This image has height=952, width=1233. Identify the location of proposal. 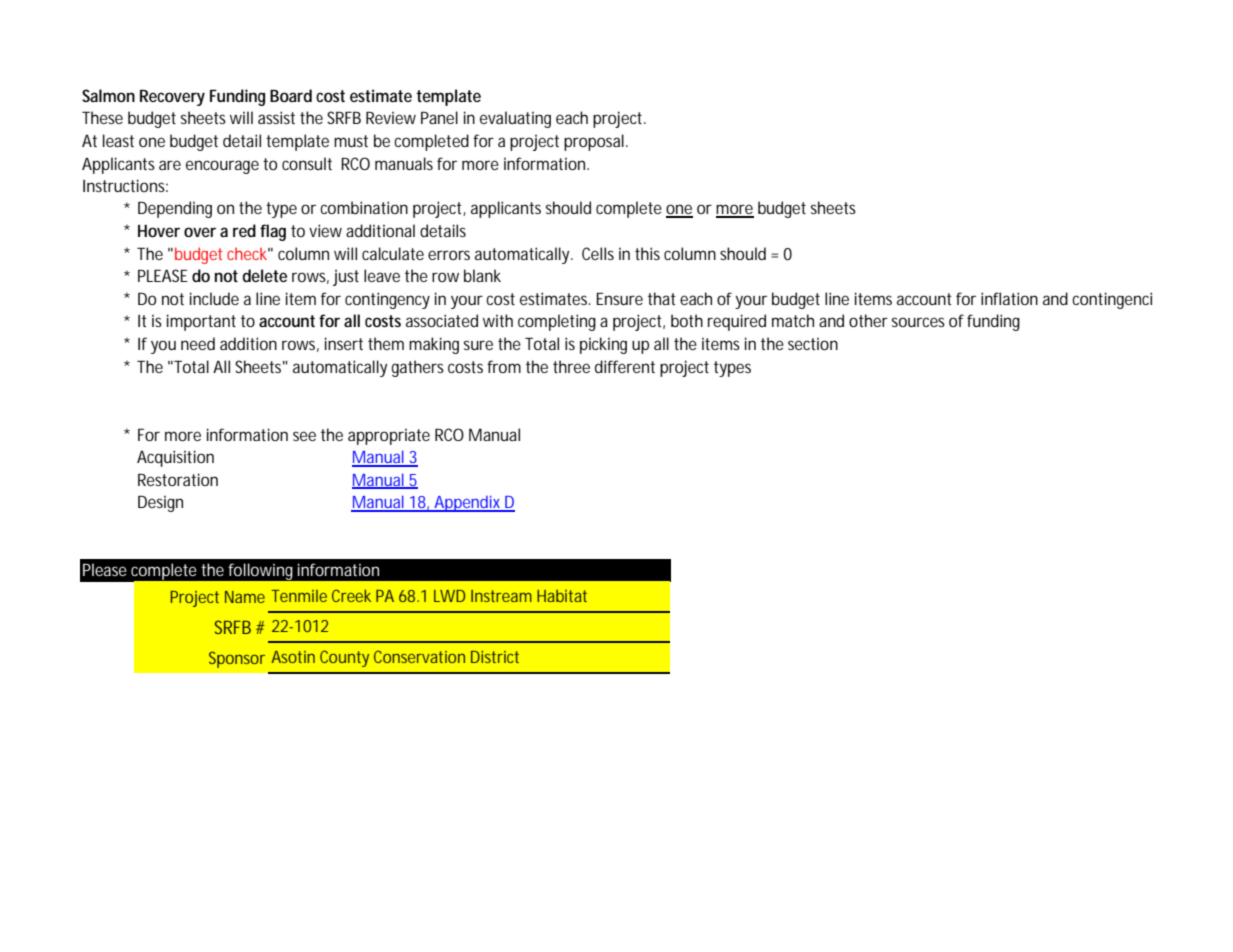
(594, 142).
